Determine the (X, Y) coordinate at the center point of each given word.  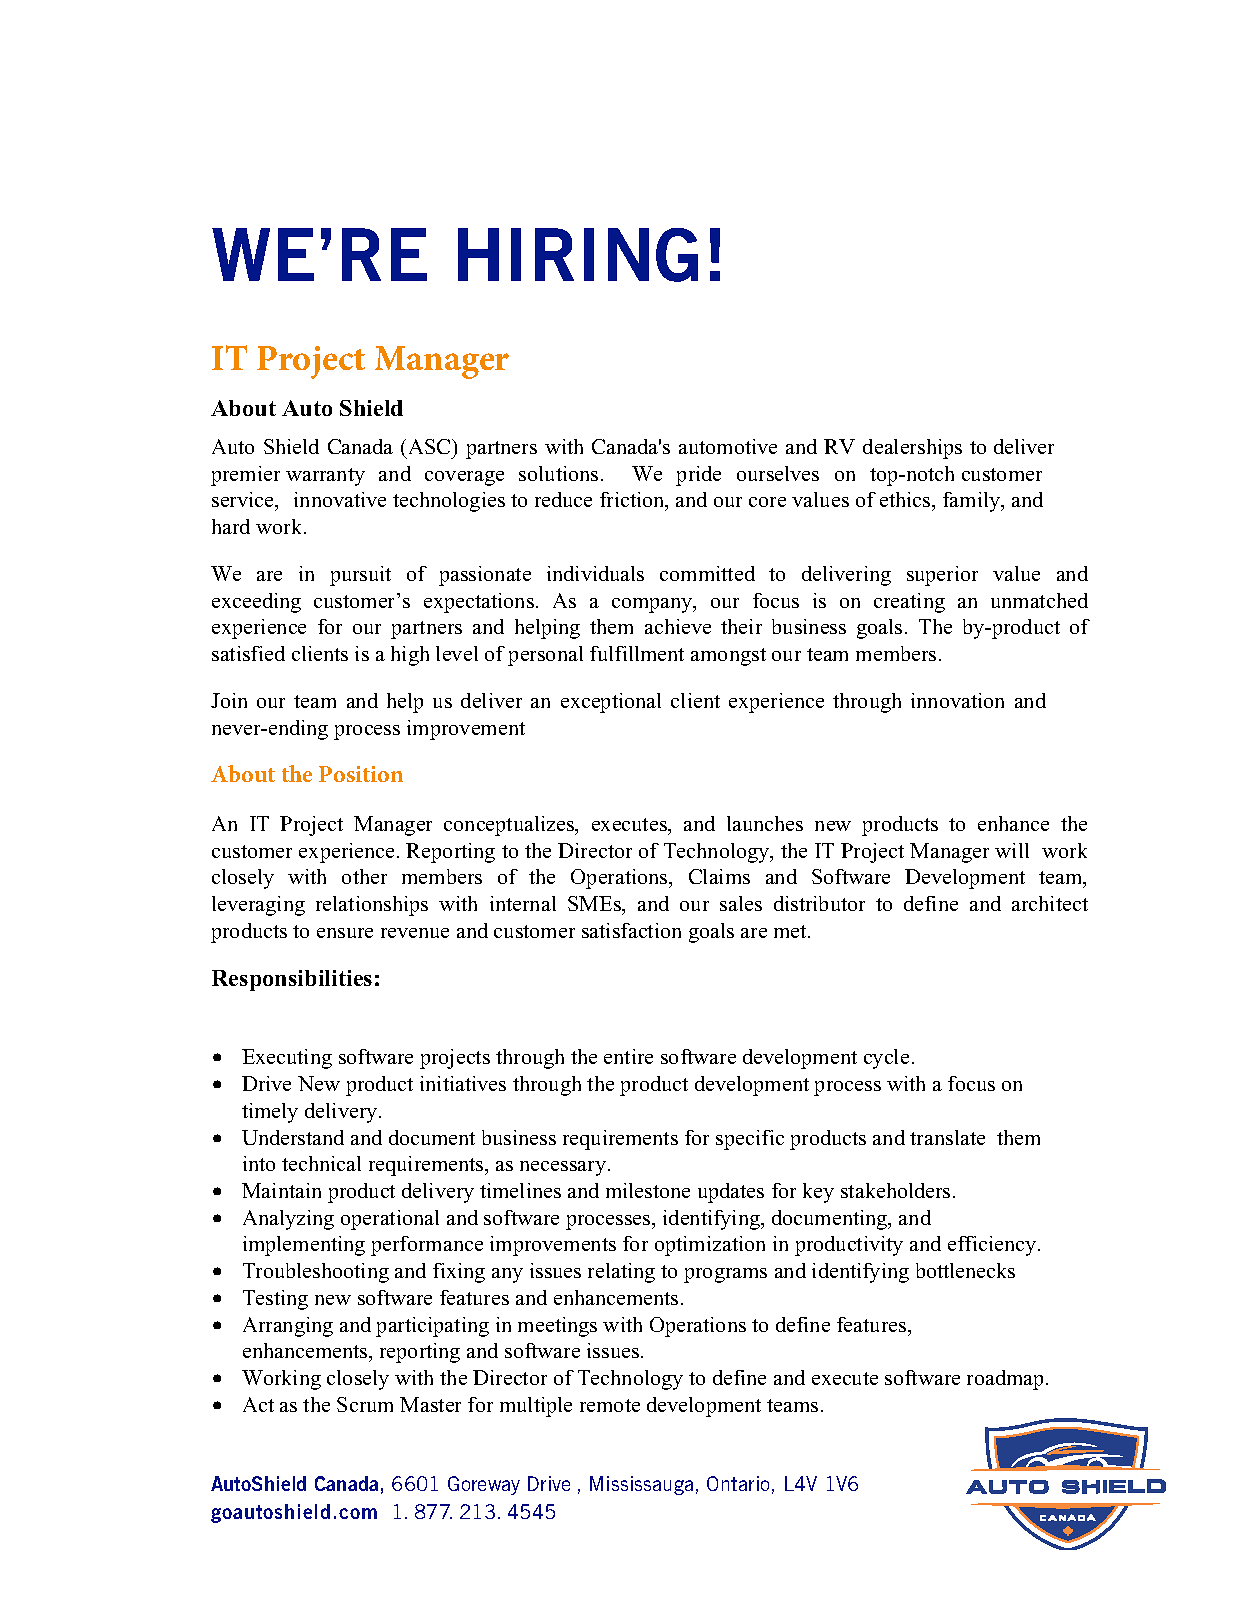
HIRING (578, 255)
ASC (431, 446)
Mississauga (641, 1485)
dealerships (912, 449)
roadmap (1007, 1380)
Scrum (365, 1404)
